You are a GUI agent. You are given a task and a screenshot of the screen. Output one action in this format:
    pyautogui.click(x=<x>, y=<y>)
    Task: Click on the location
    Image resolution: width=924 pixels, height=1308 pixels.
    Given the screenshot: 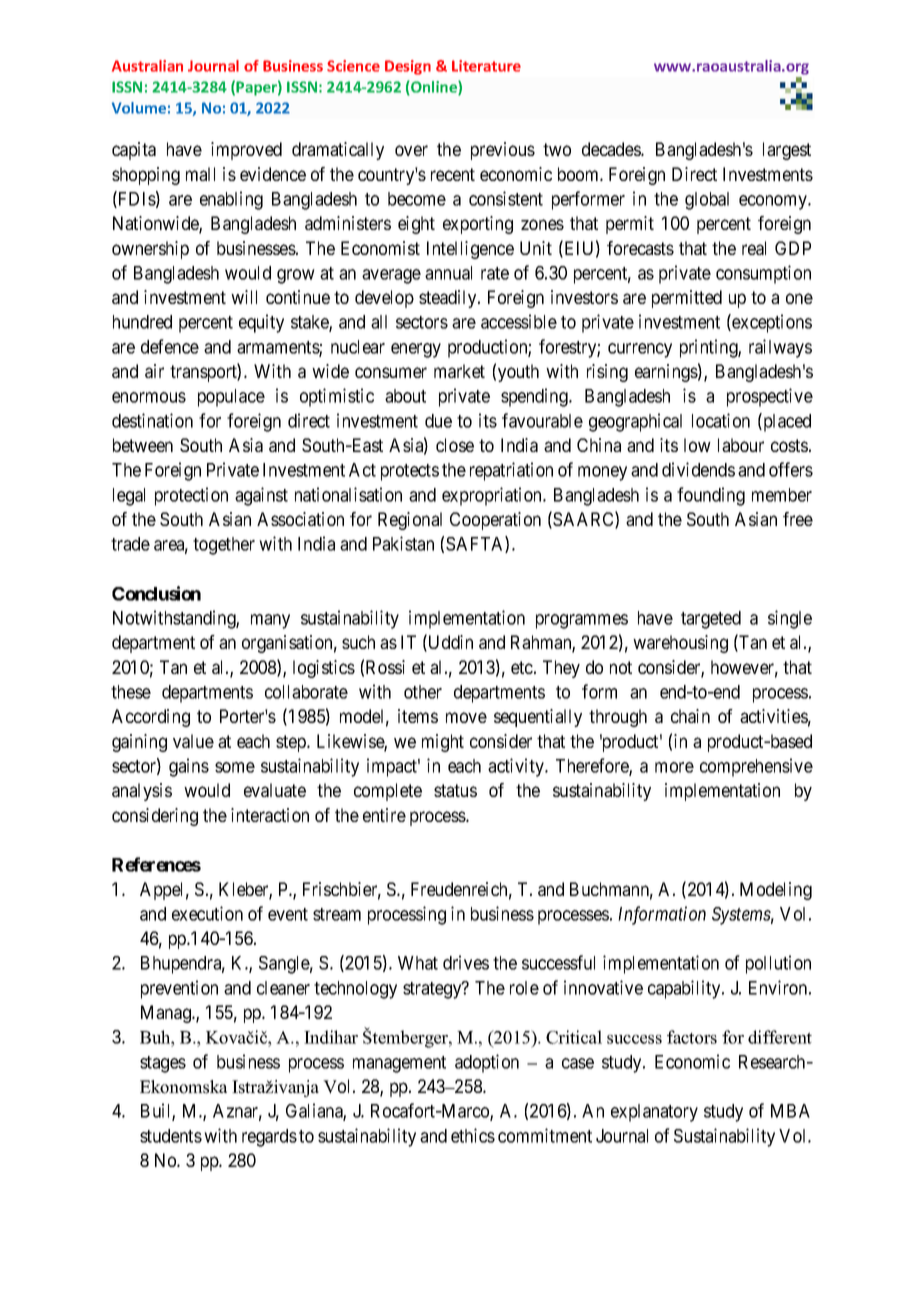 What is the action you would take?
    pyautogui.click(x=721, y=420)
